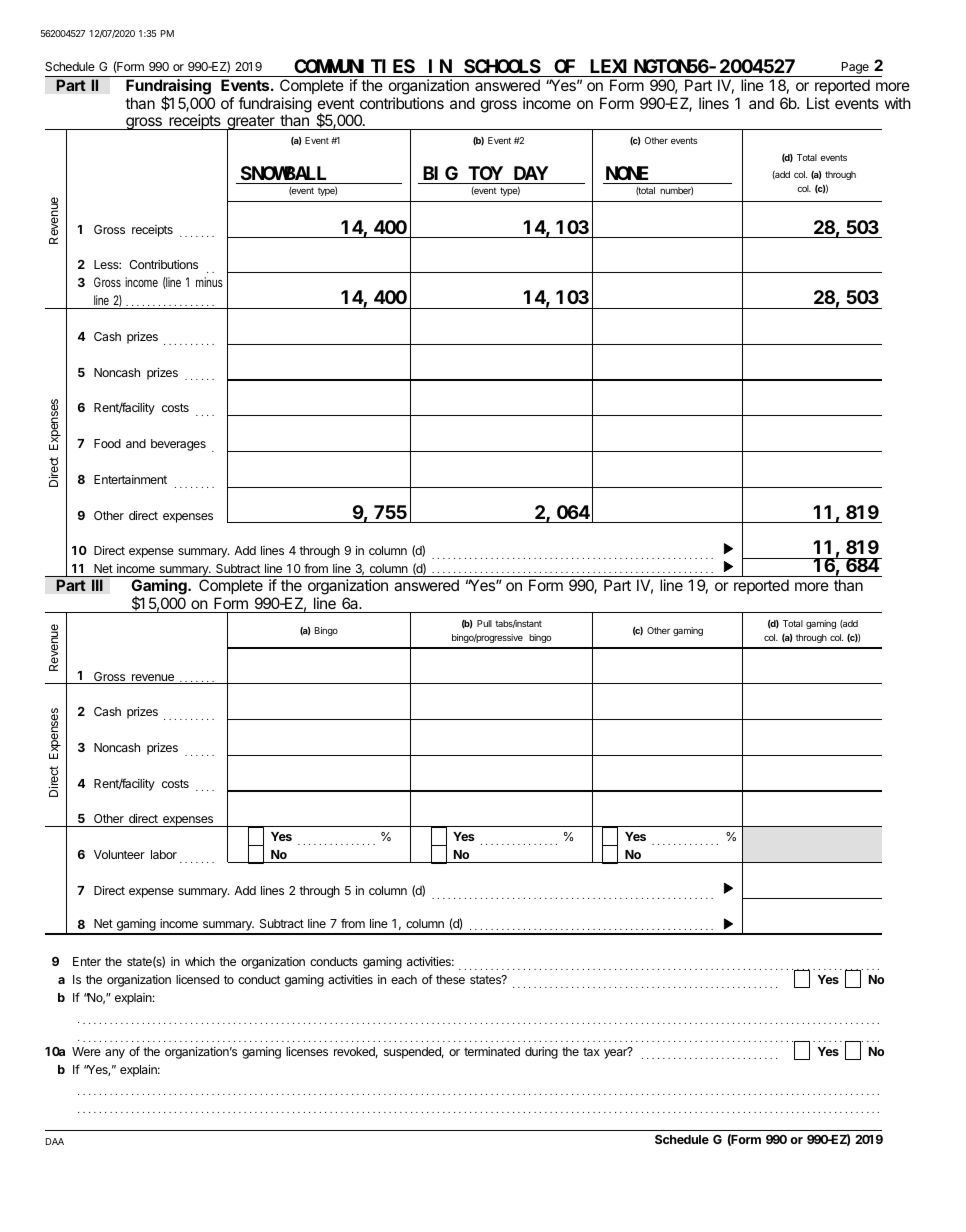  Describe the element at coordinates (178, 445) in the screenshot. I see `beverages` at that location.
